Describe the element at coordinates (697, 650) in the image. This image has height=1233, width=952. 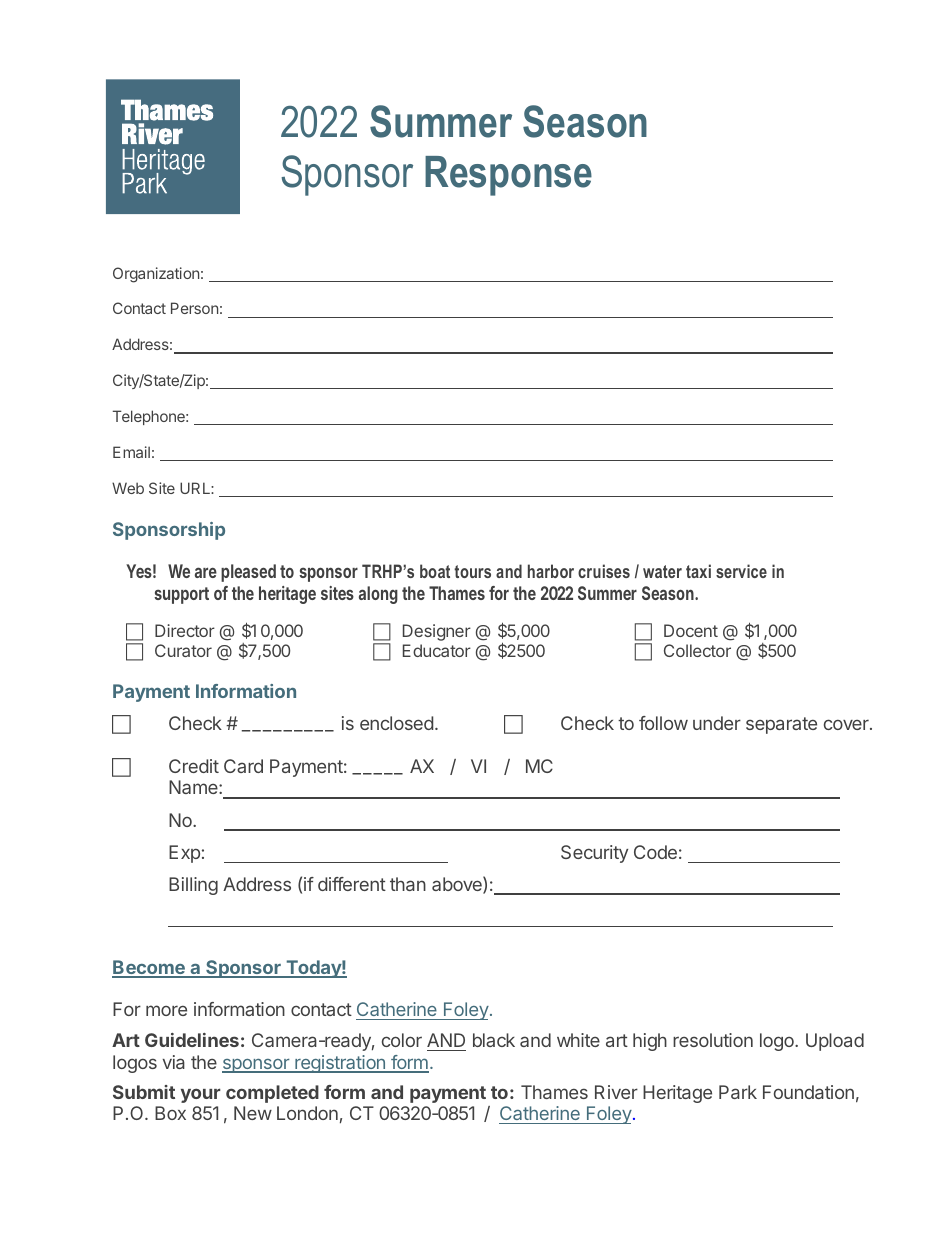
I see `Collector` at that location.
